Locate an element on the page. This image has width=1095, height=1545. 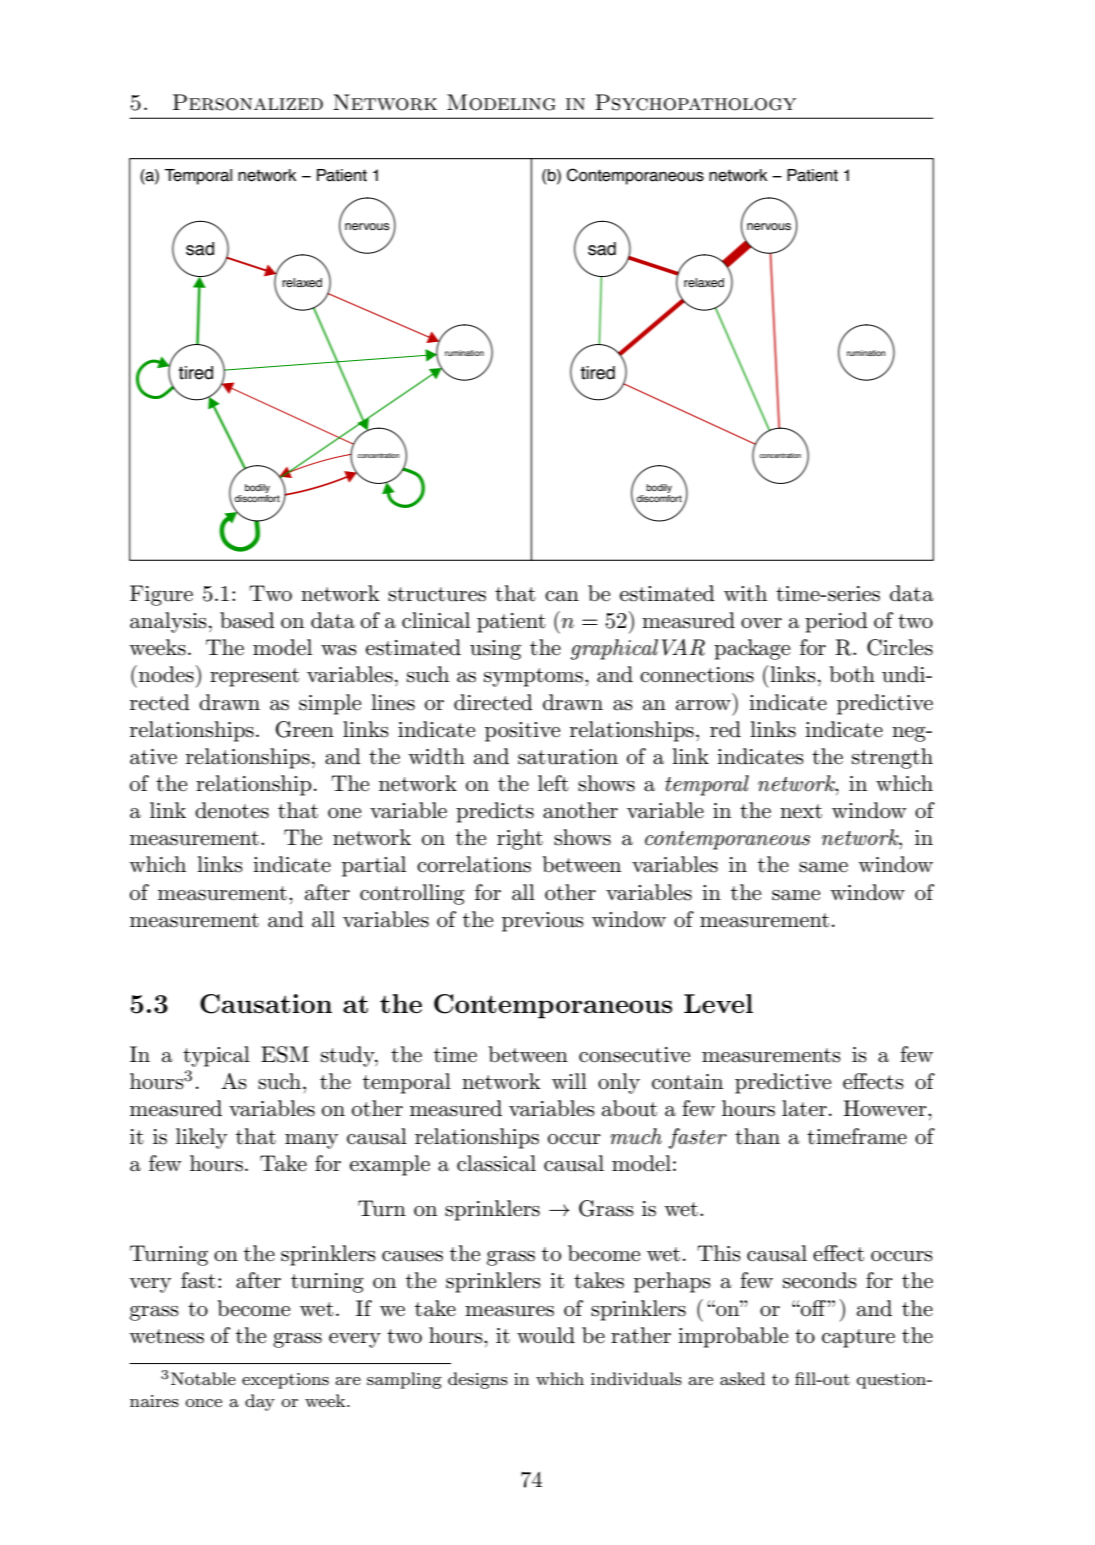
capture is located at coordinates (858, 1338).
